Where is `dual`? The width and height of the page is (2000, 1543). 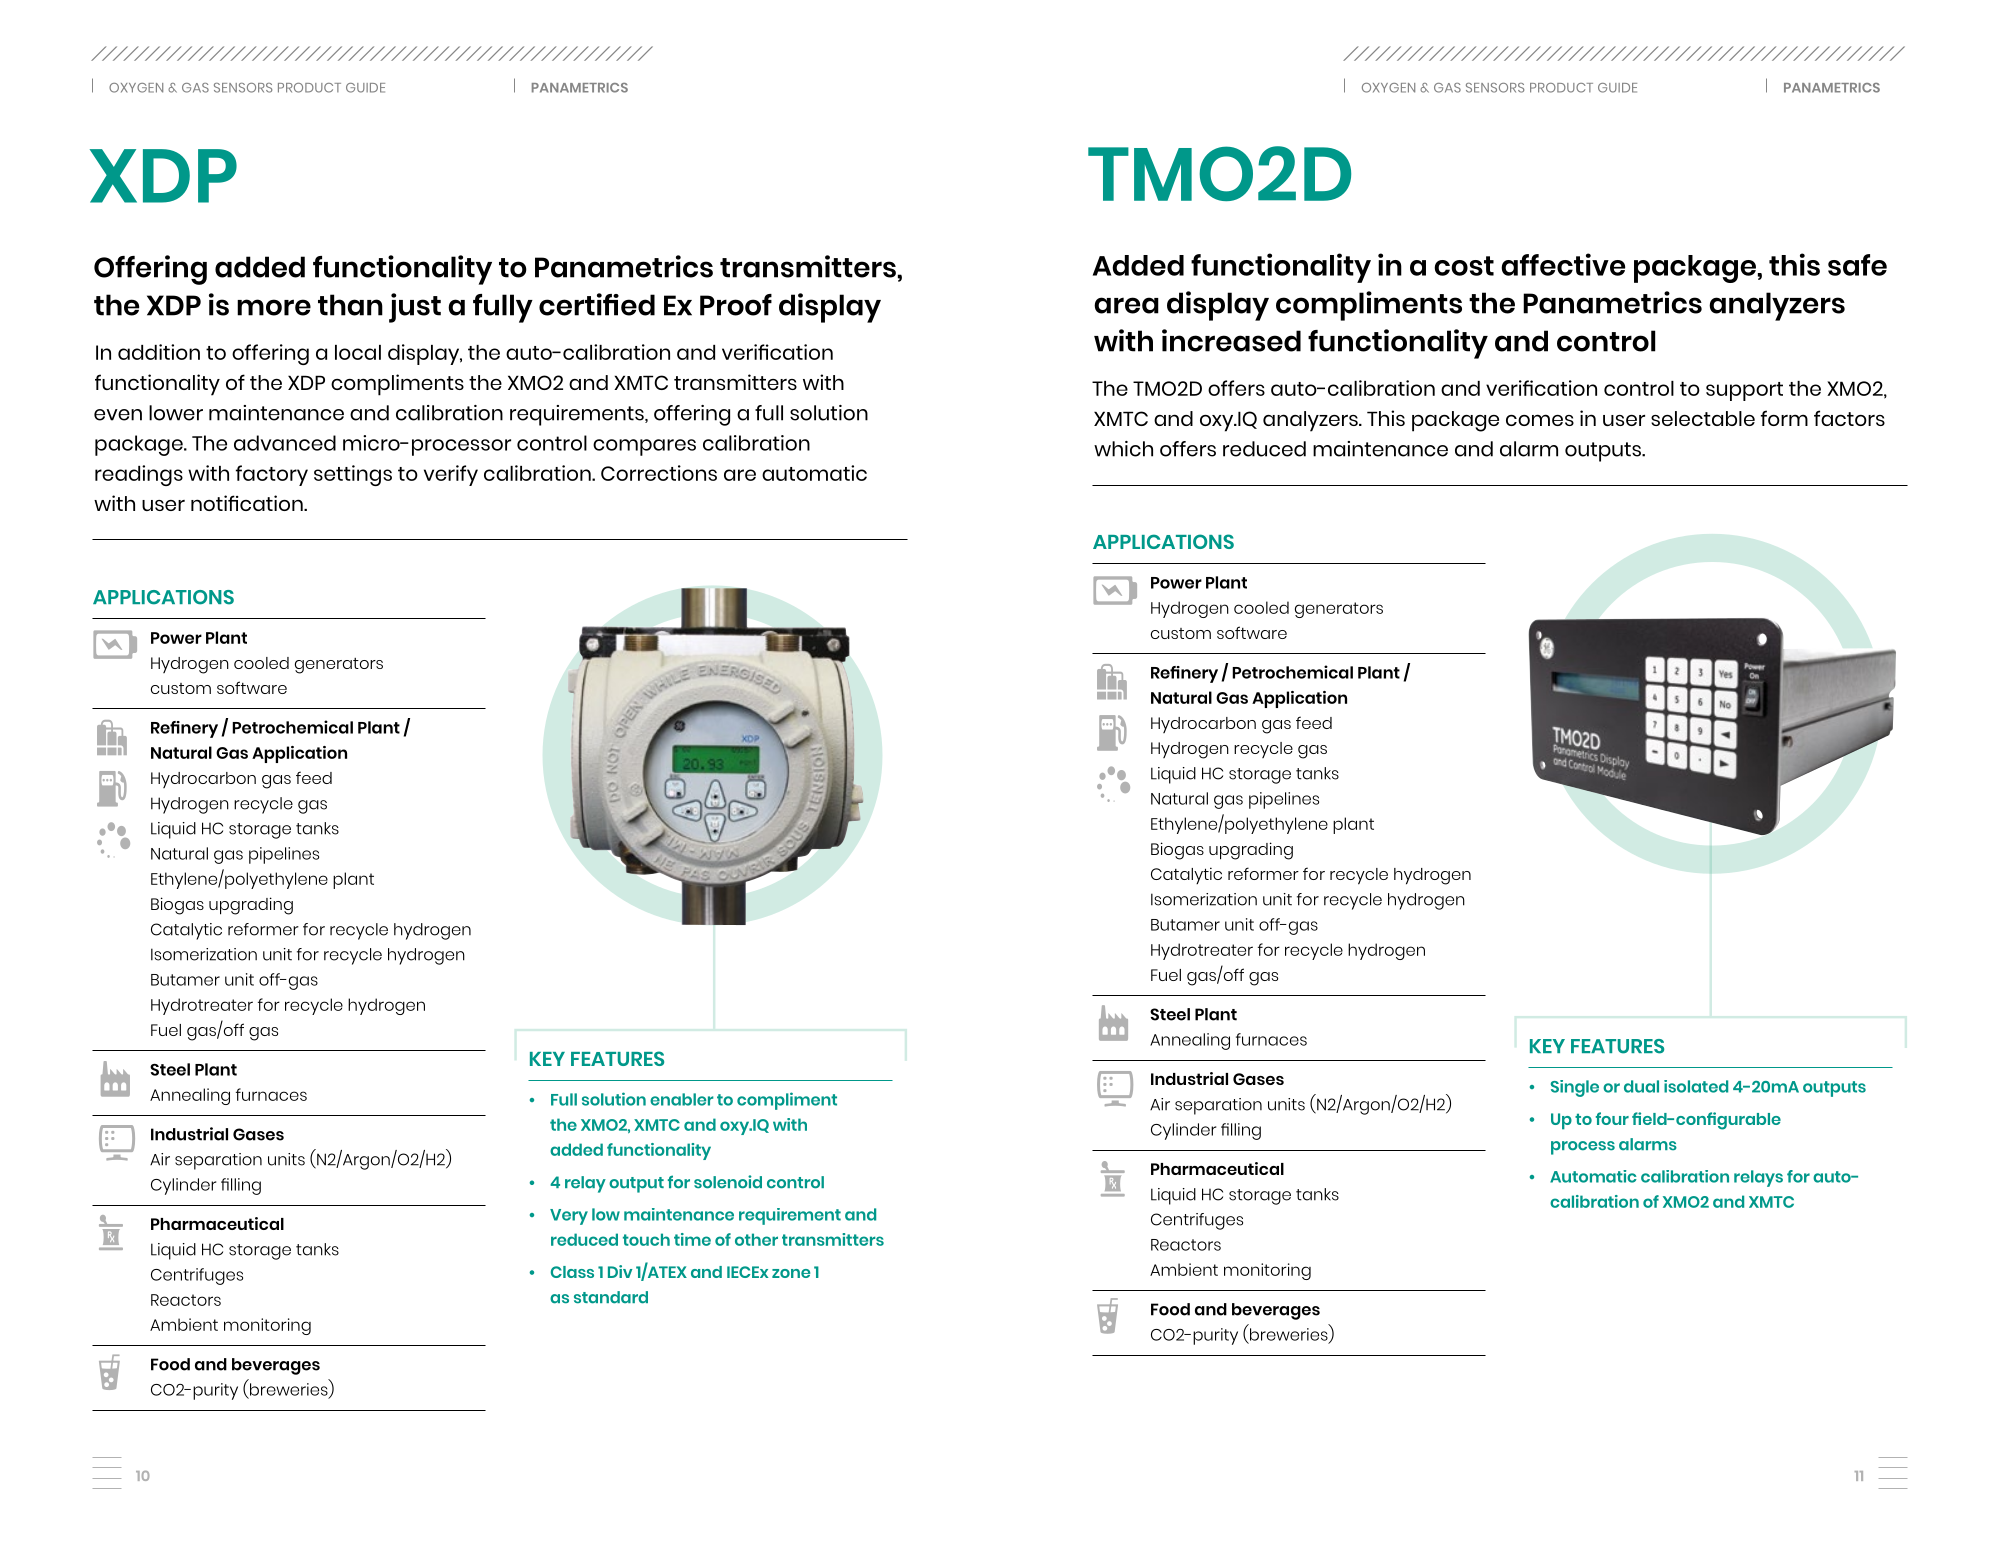 dual is located at coordinates (1641, 1086).
